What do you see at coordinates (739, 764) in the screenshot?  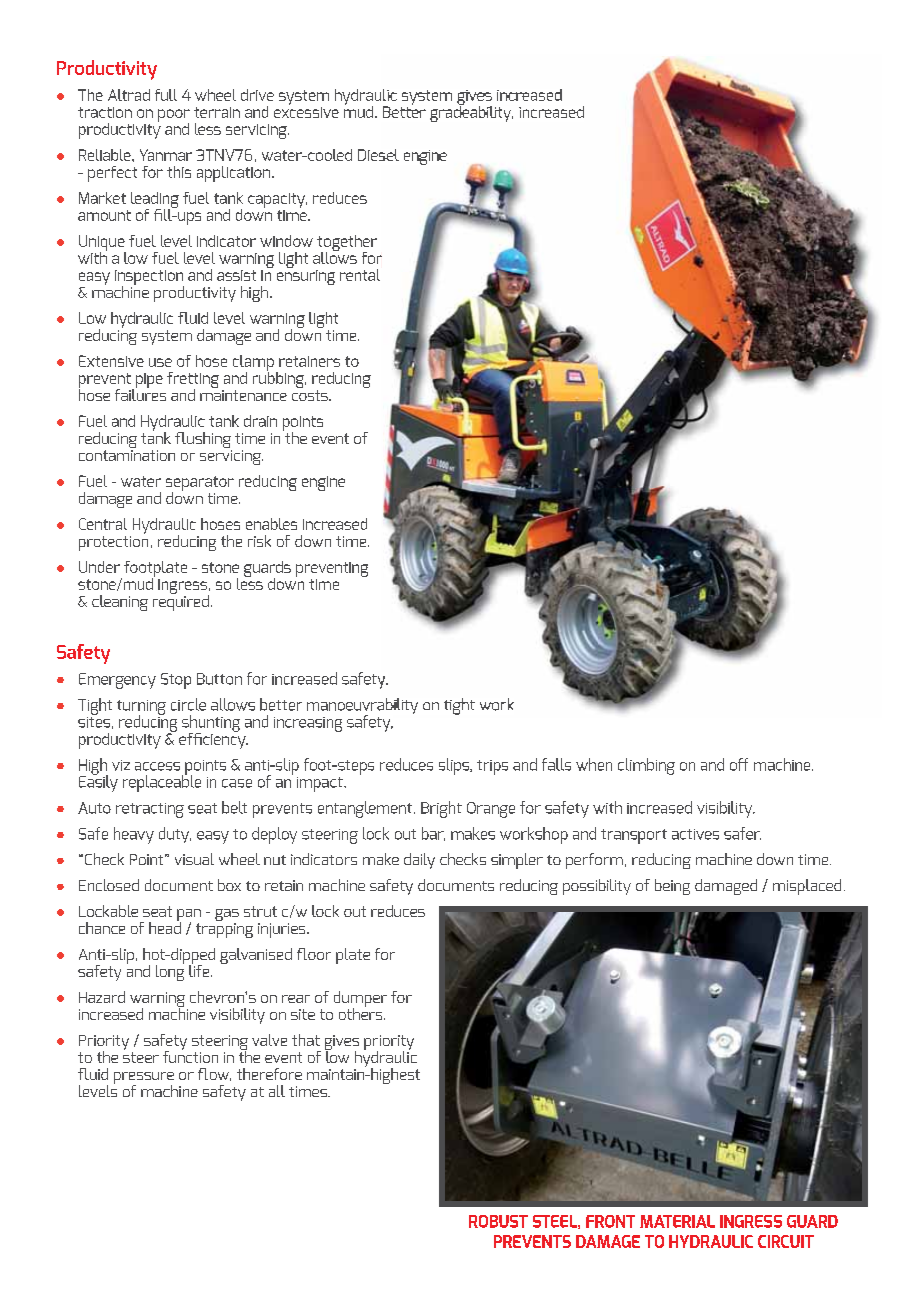 I see `off` at bounding box center [739, 764].
